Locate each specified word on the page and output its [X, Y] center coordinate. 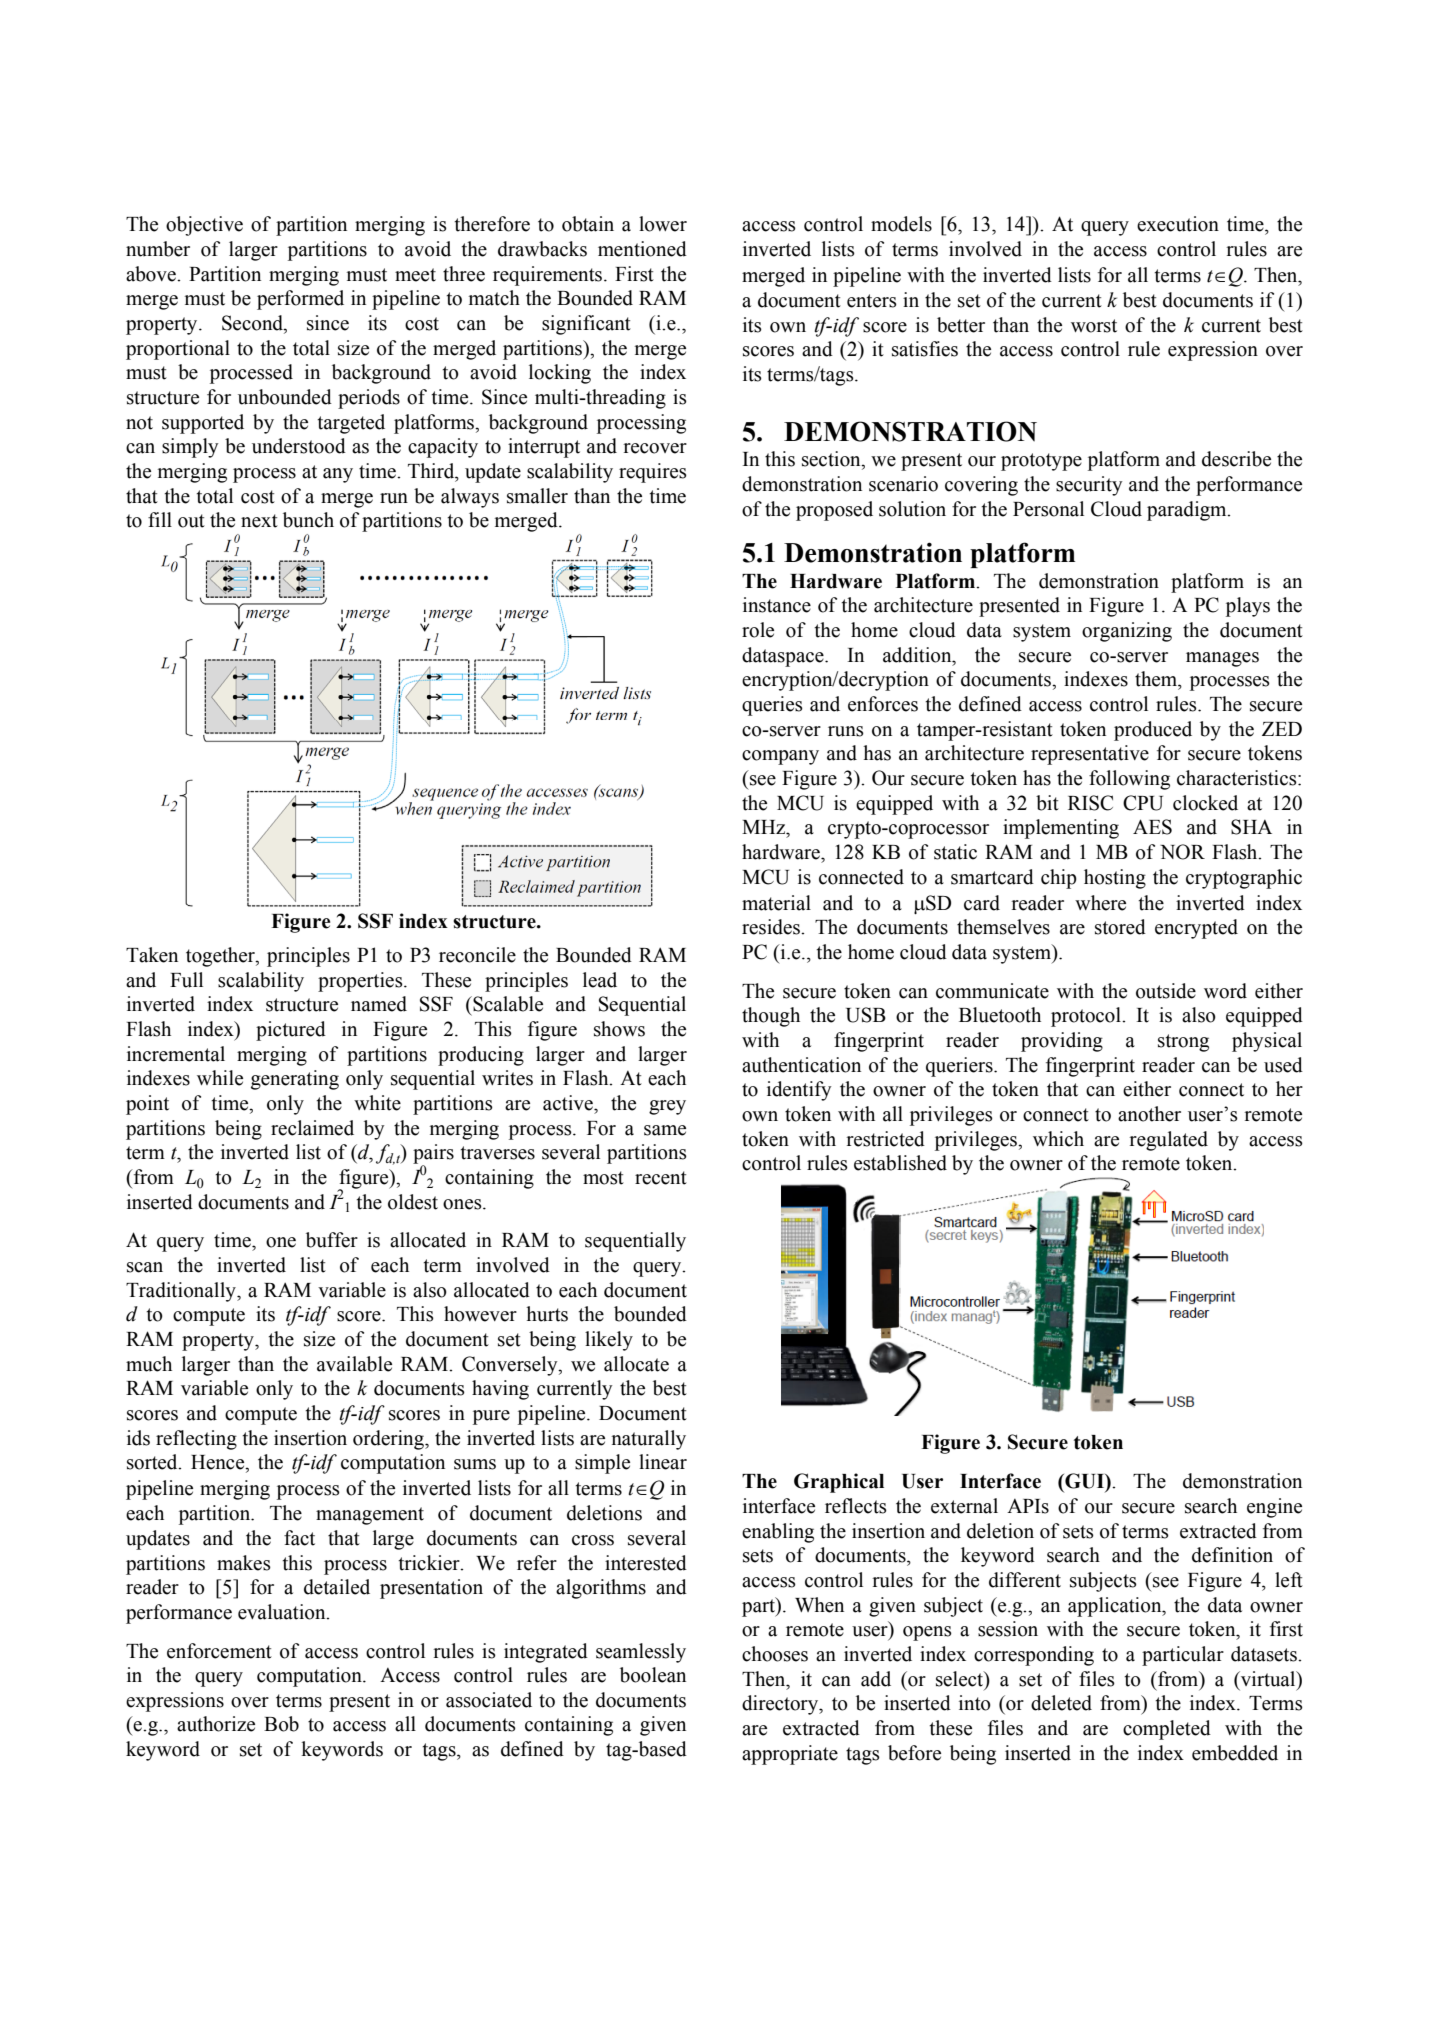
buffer [332, 1240]
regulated [1168, 1141]
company [780, 757]
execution [1178, 224]
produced [1153, 731]
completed [1167, 1730]
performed [300, 300]
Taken [152, 955]
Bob [281, 1724]
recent [661, 1178]
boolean [653, 1675]
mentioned [642, 249]
